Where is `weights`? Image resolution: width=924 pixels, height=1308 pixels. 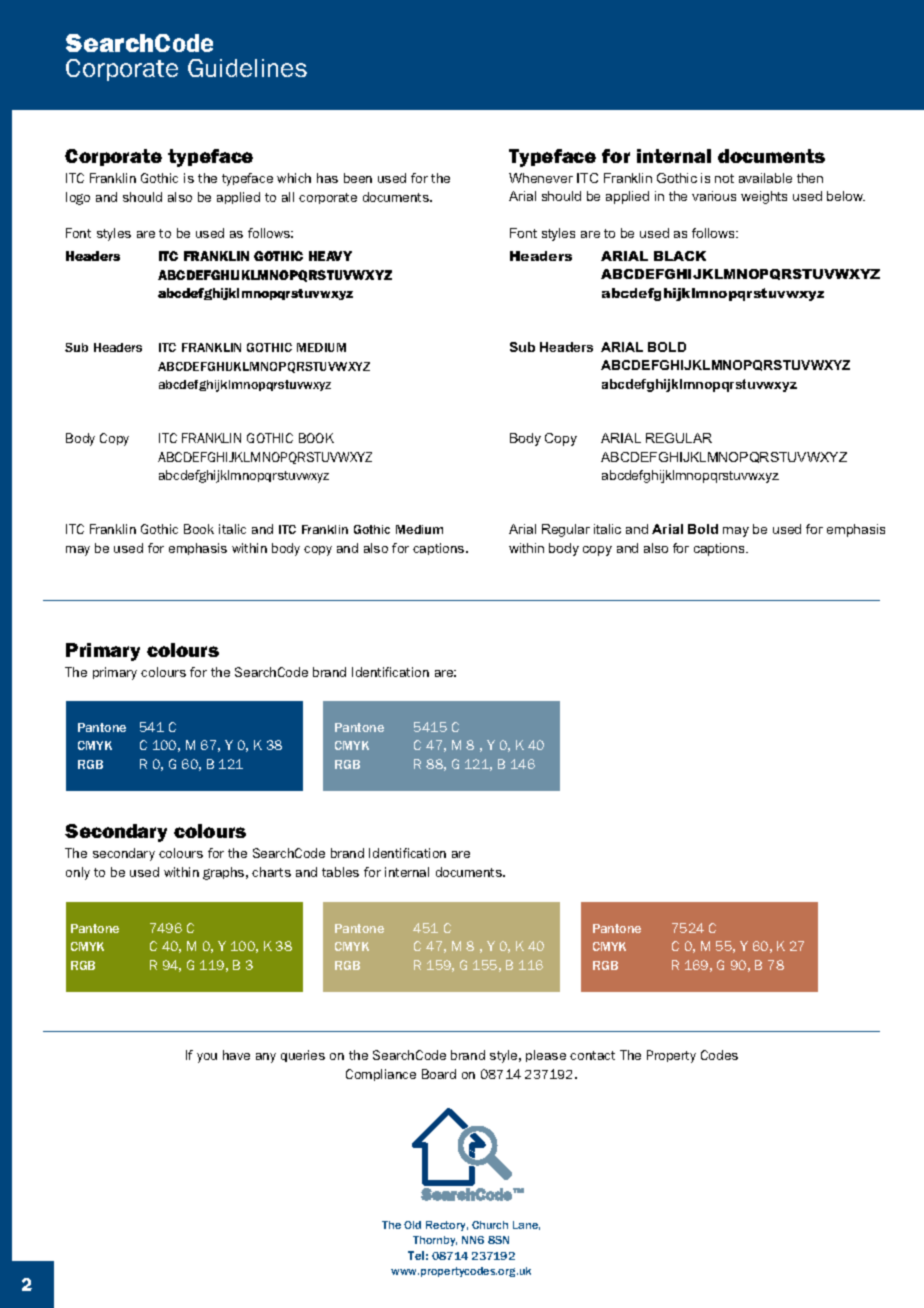
weights is located at coordinates (764, 197).
